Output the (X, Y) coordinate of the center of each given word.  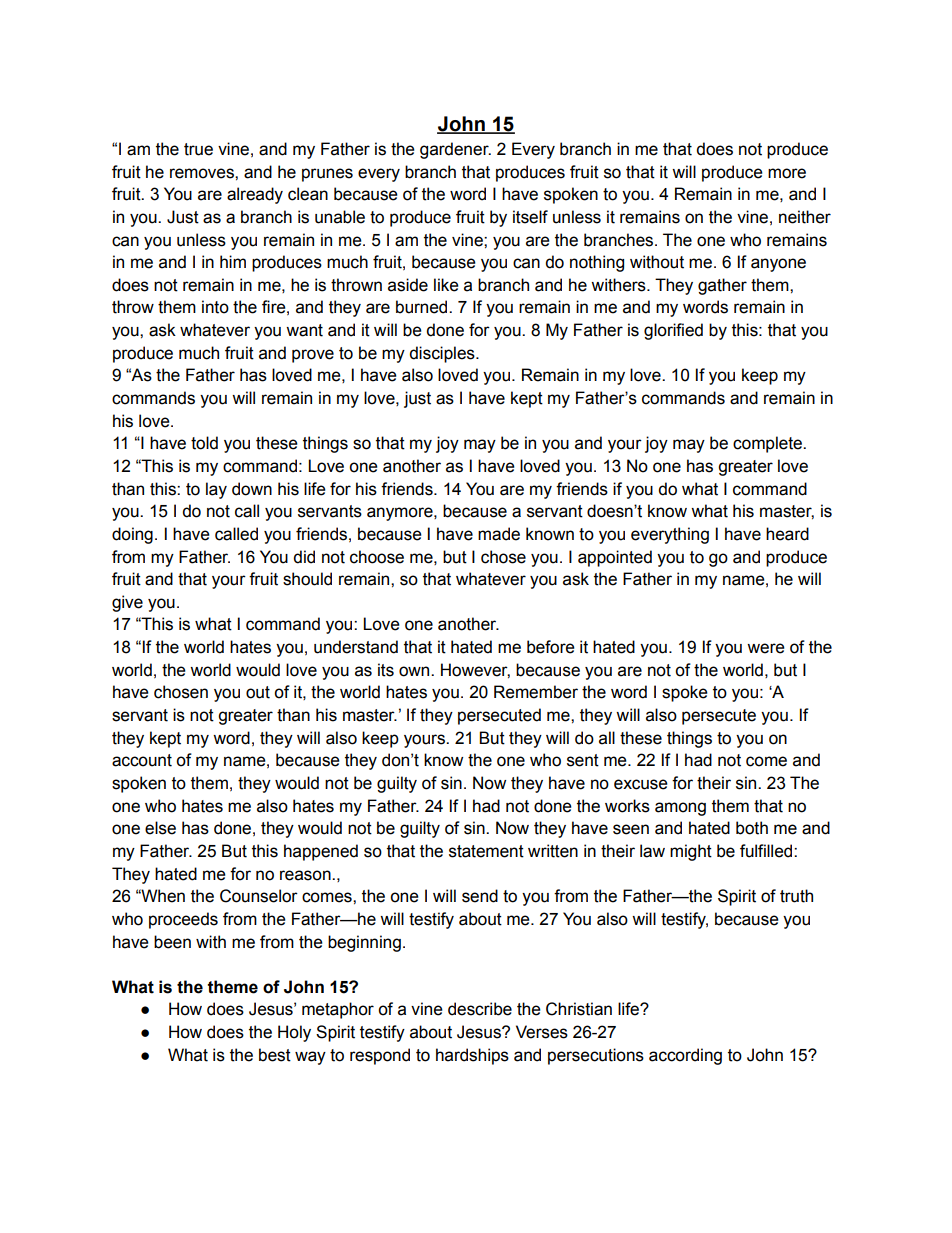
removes (203, 173)
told (204, 443)
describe (480, 1009)
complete (768, 444)
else (160, 828)
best (275, 1055)
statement (486, 851)
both (752, 828)
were (766, 648)
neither (805, 217)
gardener (455, 150)
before (551, 647)
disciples (443, 354)
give (127, 603)
